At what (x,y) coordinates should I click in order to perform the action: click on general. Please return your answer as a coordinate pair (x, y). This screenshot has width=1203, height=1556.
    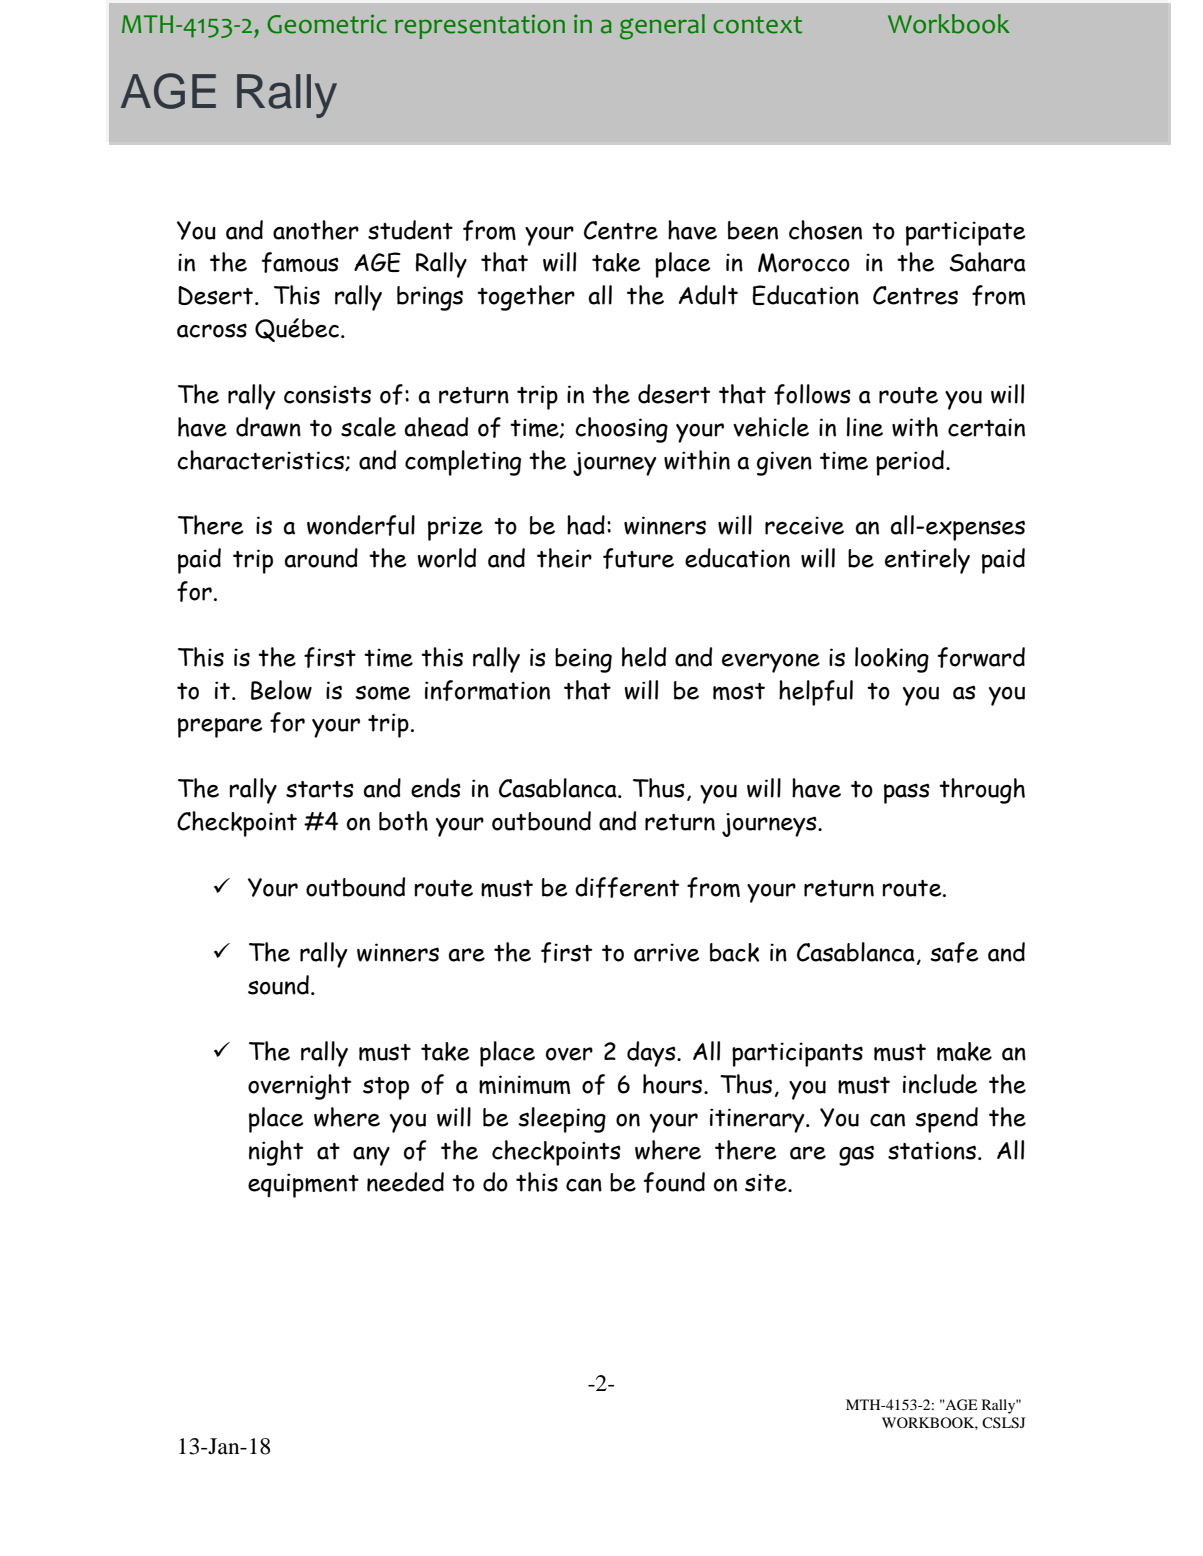
    Looking at the image, I should click on (662, 27).
